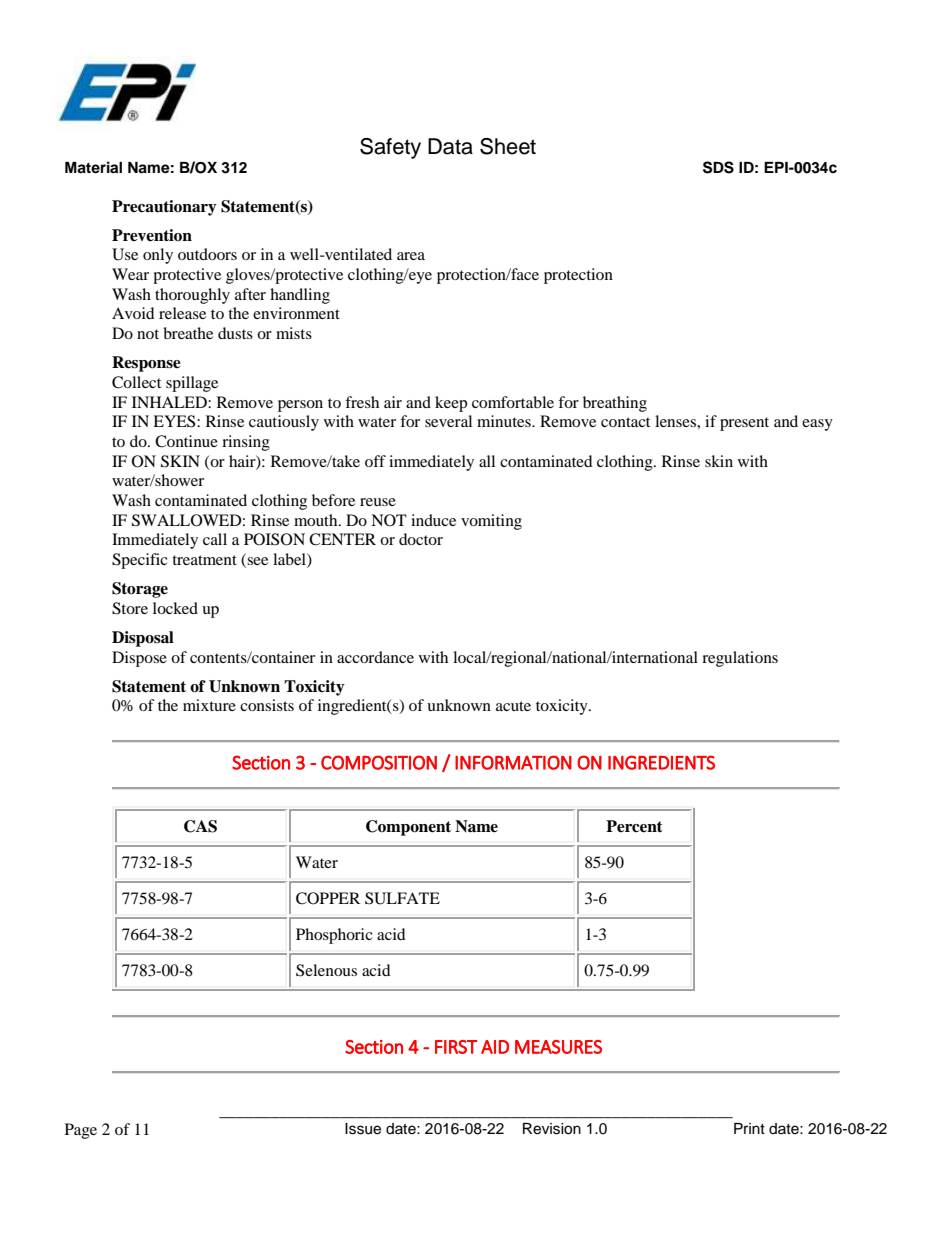 Image resolution: width=952 pixels, height=1233 pixels. I want to click on Percent, so click(634, 826).
